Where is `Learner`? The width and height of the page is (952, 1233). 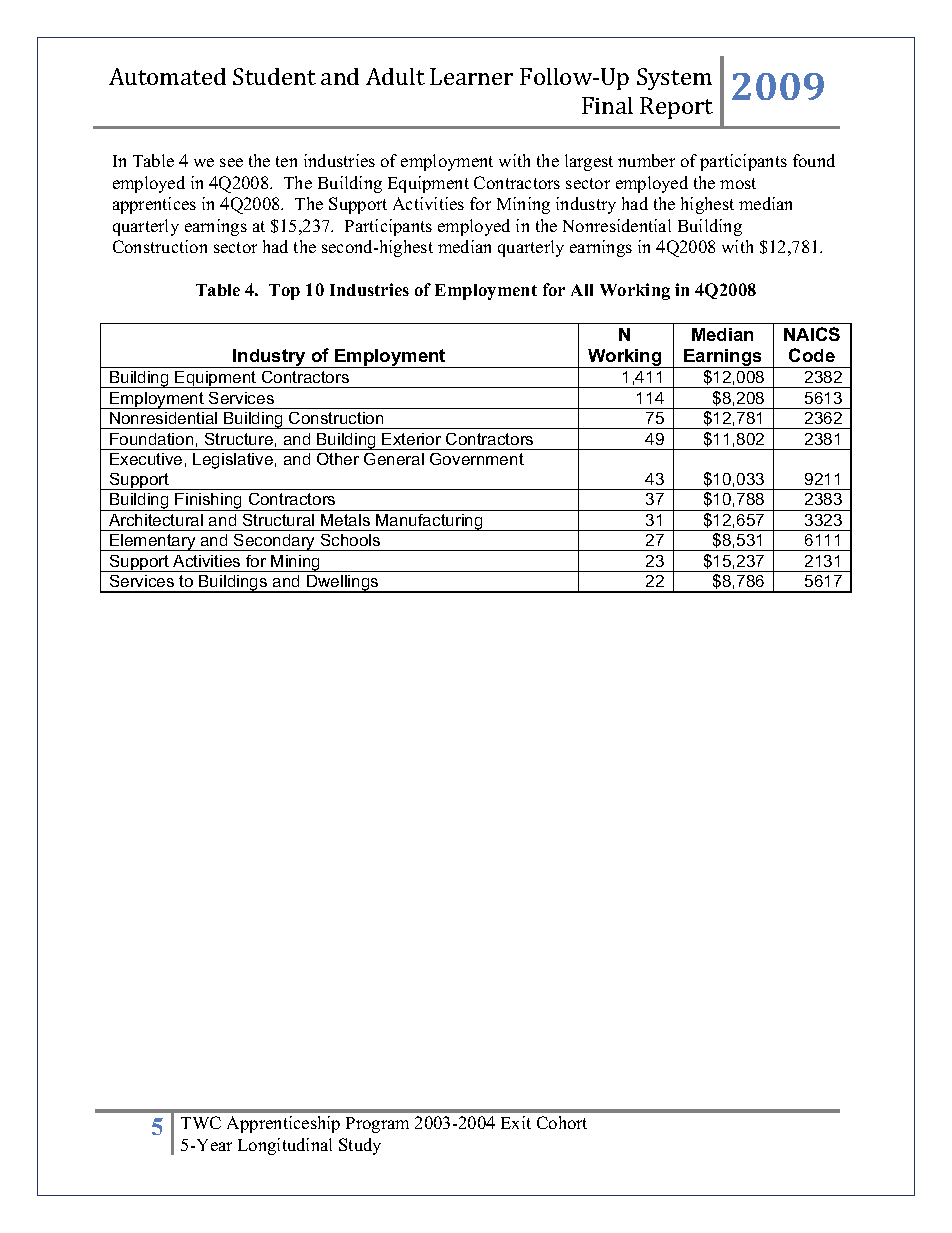
Learner is located at coordinates (471, 76).
